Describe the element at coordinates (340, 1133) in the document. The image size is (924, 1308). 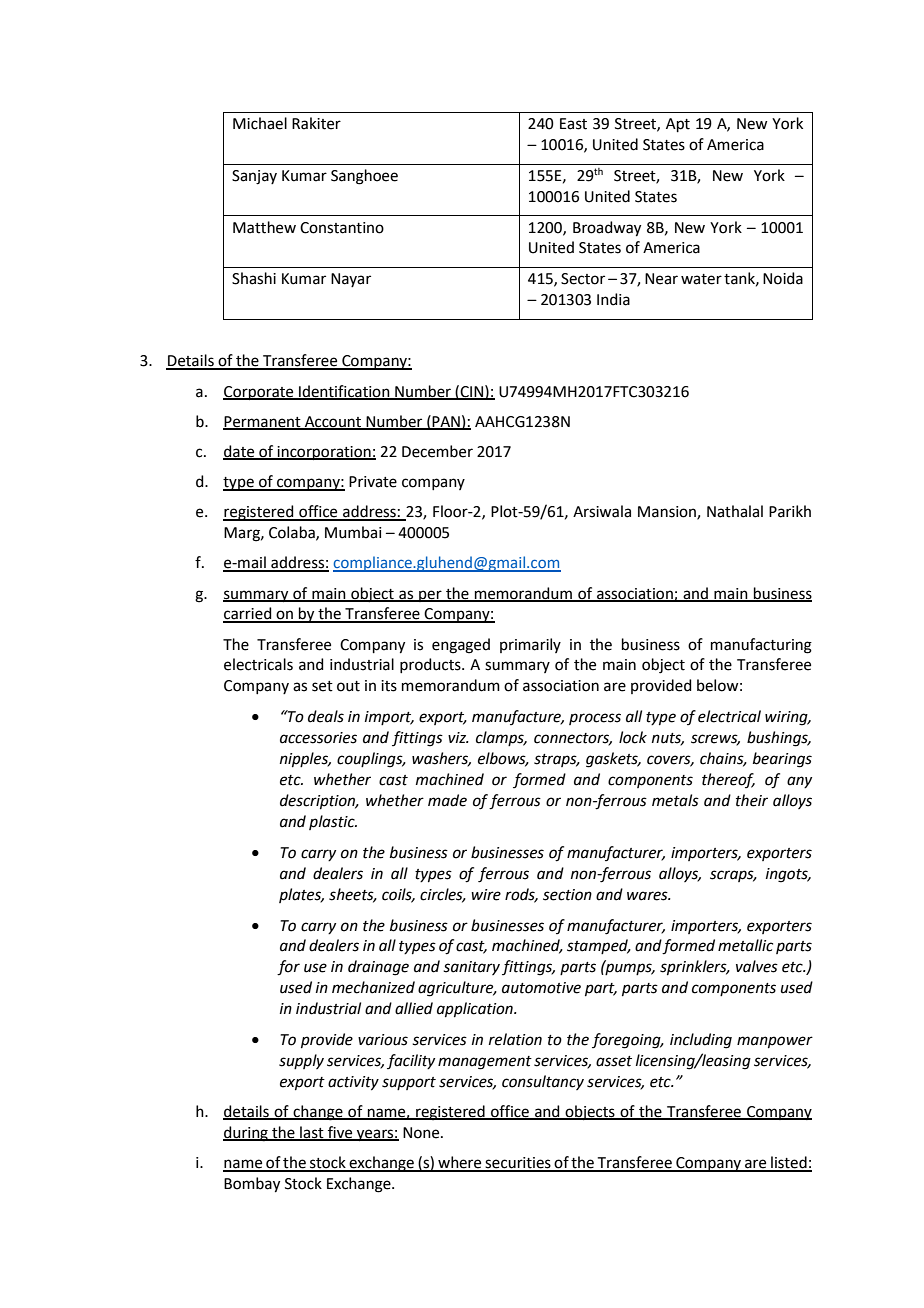
I see `five` at that location.
